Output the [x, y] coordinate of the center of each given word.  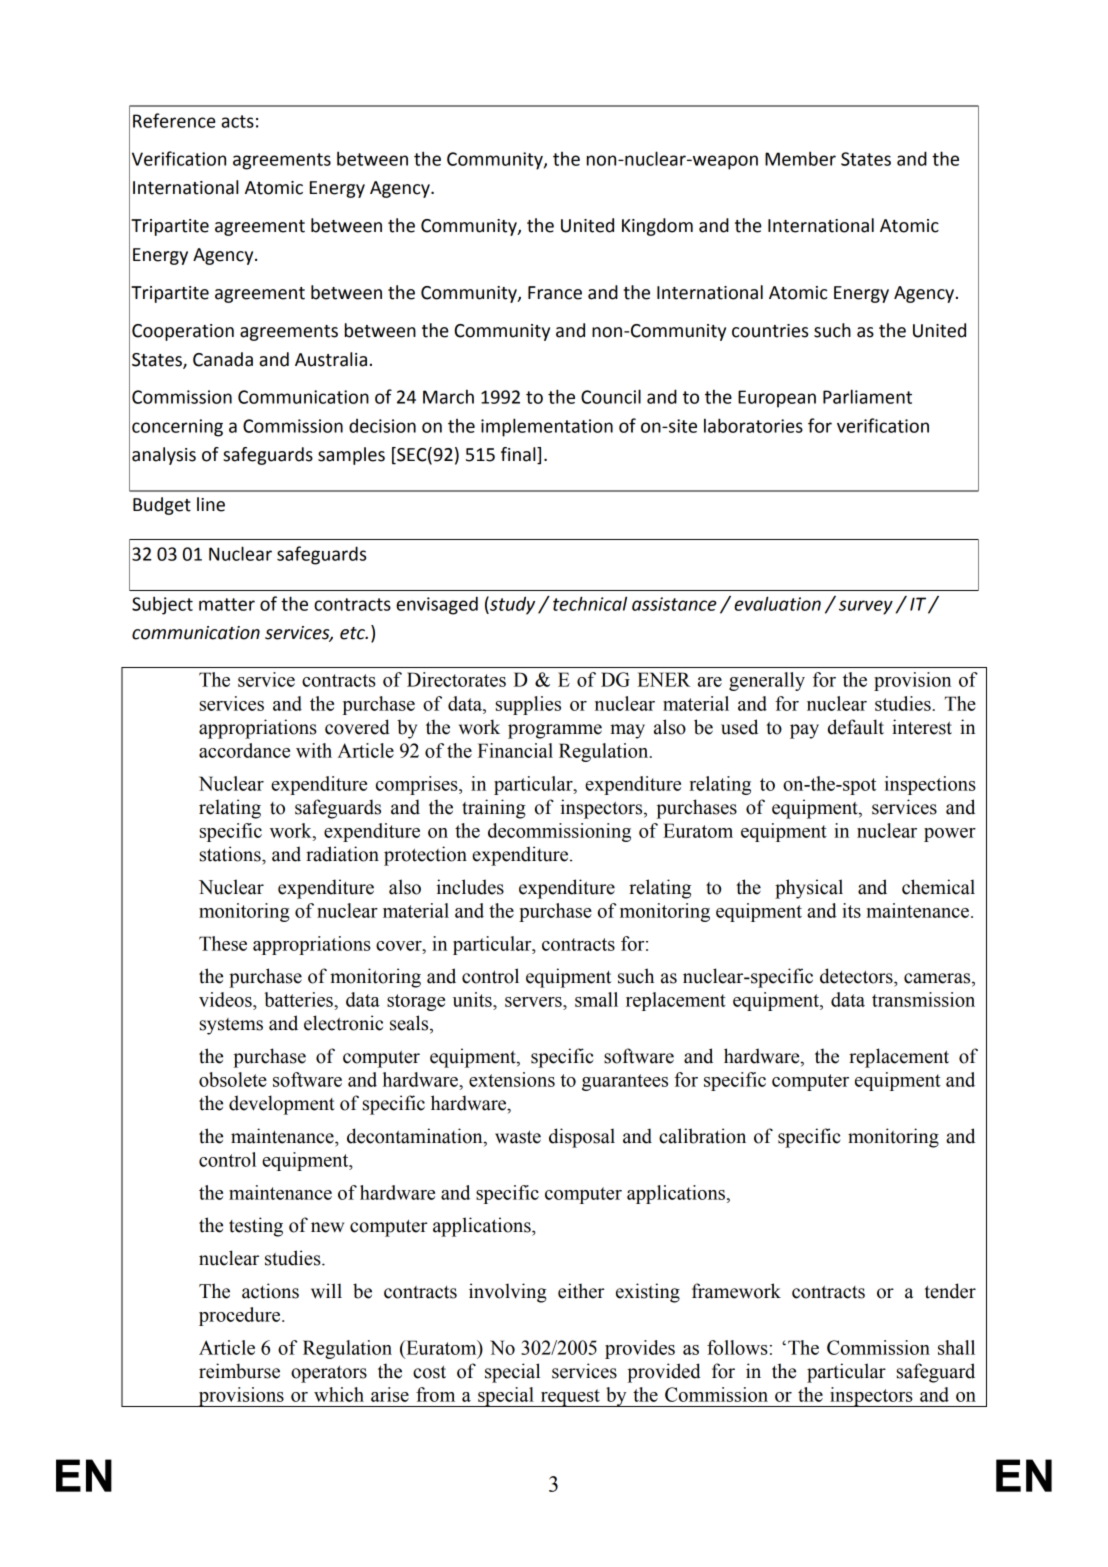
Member [800, 158]
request [570, 1398]
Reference [174, 120]
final [519, 455]
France [555, 293]
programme [555, 731]
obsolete [233, 1079]
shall [956, 1347]
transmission [923, 999]
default [856, 727]
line [211, 504]
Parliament [867, 396]
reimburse [239, 1371]
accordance [244, 750]
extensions [512, 1079]
